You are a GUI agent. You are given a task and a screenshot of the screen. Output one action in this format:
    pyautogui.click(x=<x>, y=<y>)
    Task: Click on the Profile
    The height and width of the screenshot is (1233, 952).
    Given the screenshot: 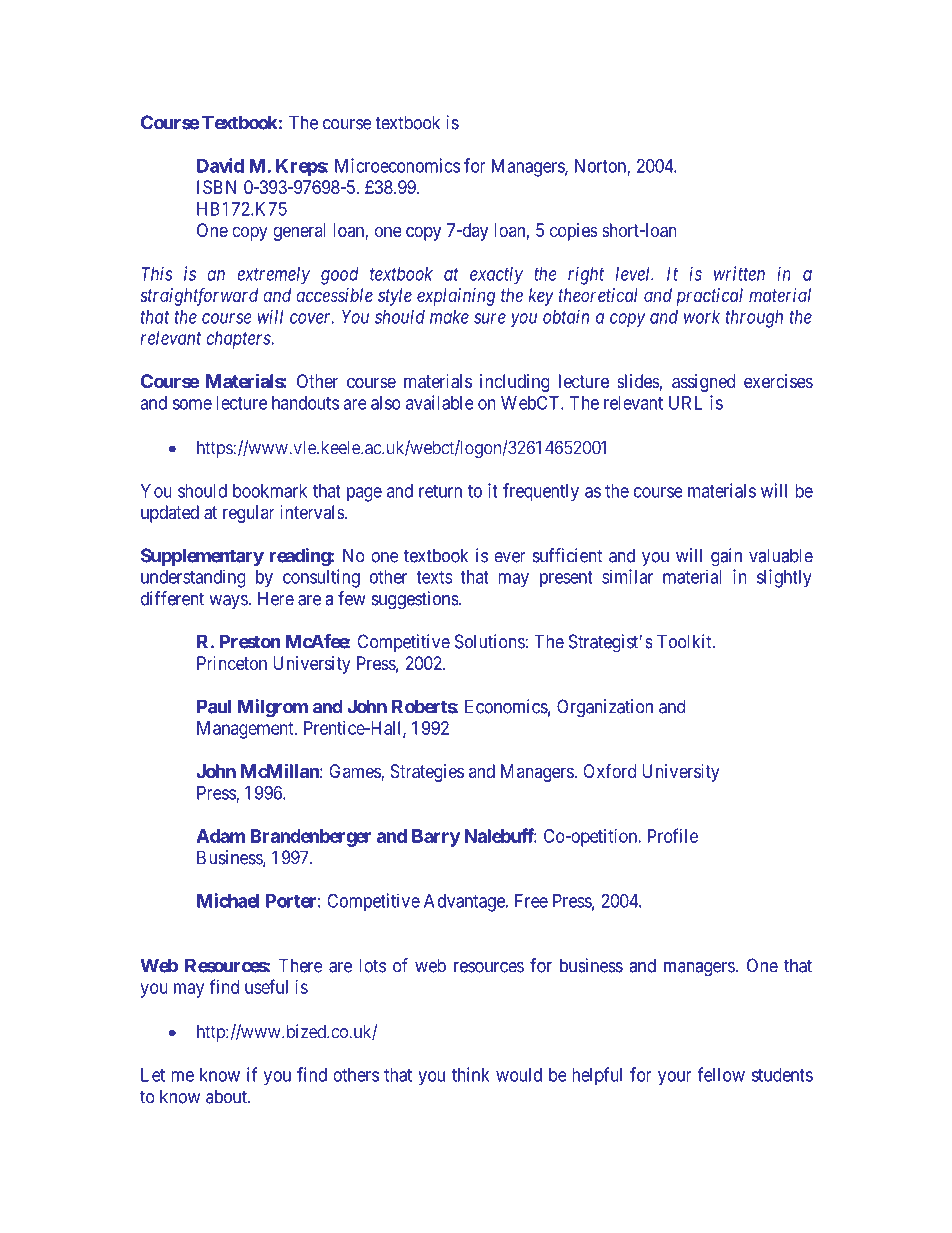 What is the action you would take?
    pyautogui.click(x=673, y=835)
